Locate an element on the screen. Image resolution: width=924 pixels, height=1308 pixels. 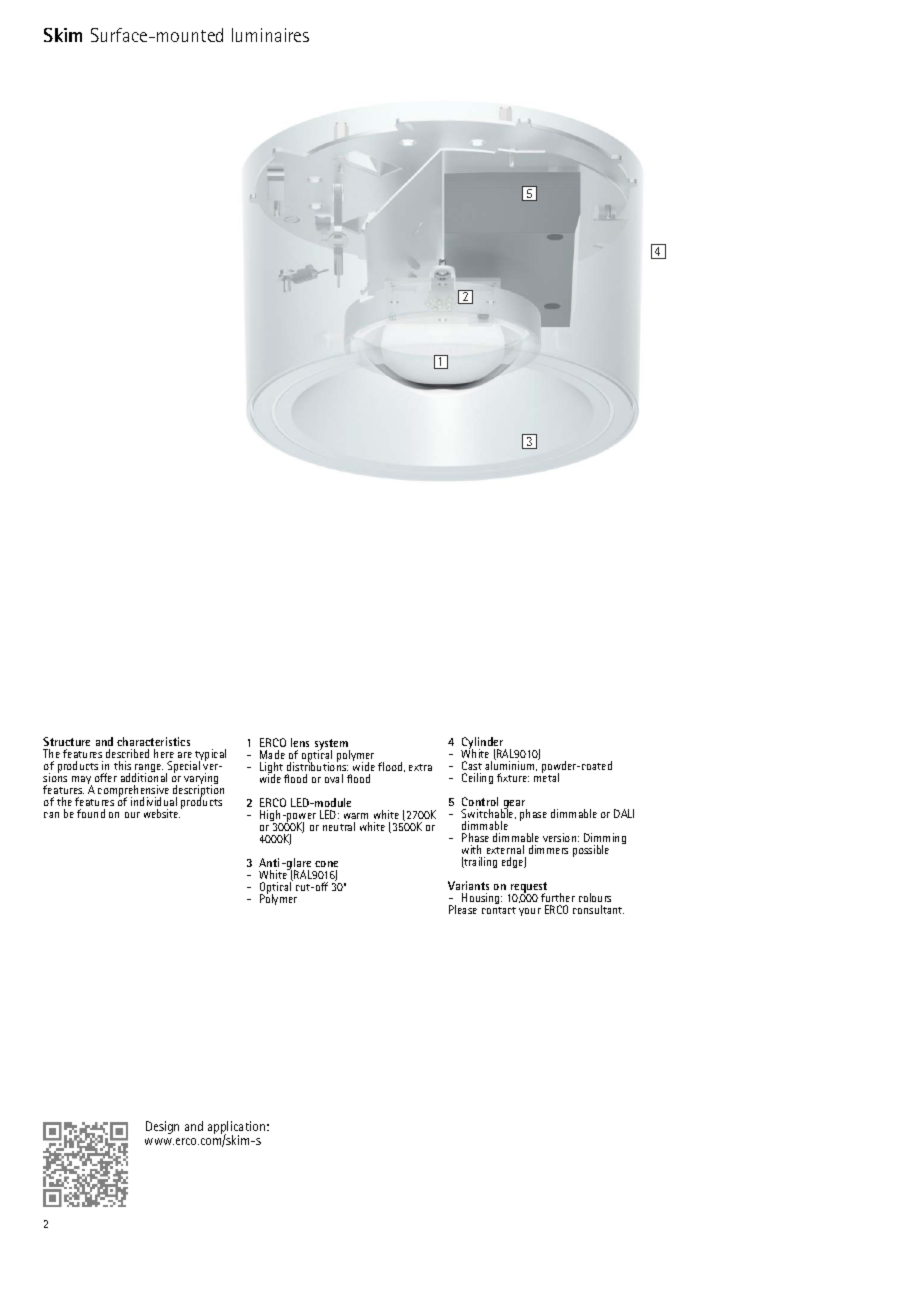
Design is located at coordinates (162, 1127).
